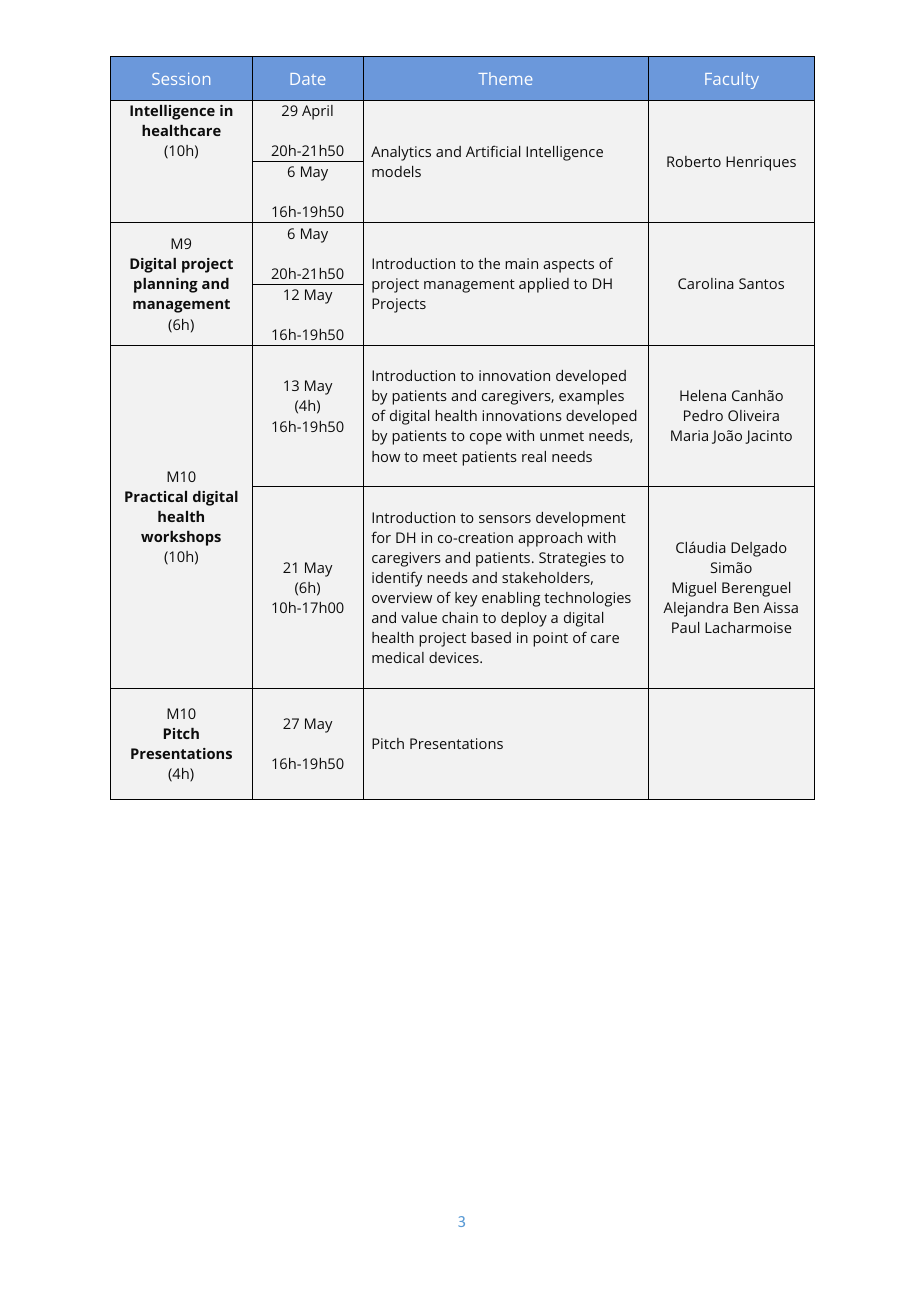  Describe the element at coordinates (703, 395) in the image. I see `Helena` at that location.
